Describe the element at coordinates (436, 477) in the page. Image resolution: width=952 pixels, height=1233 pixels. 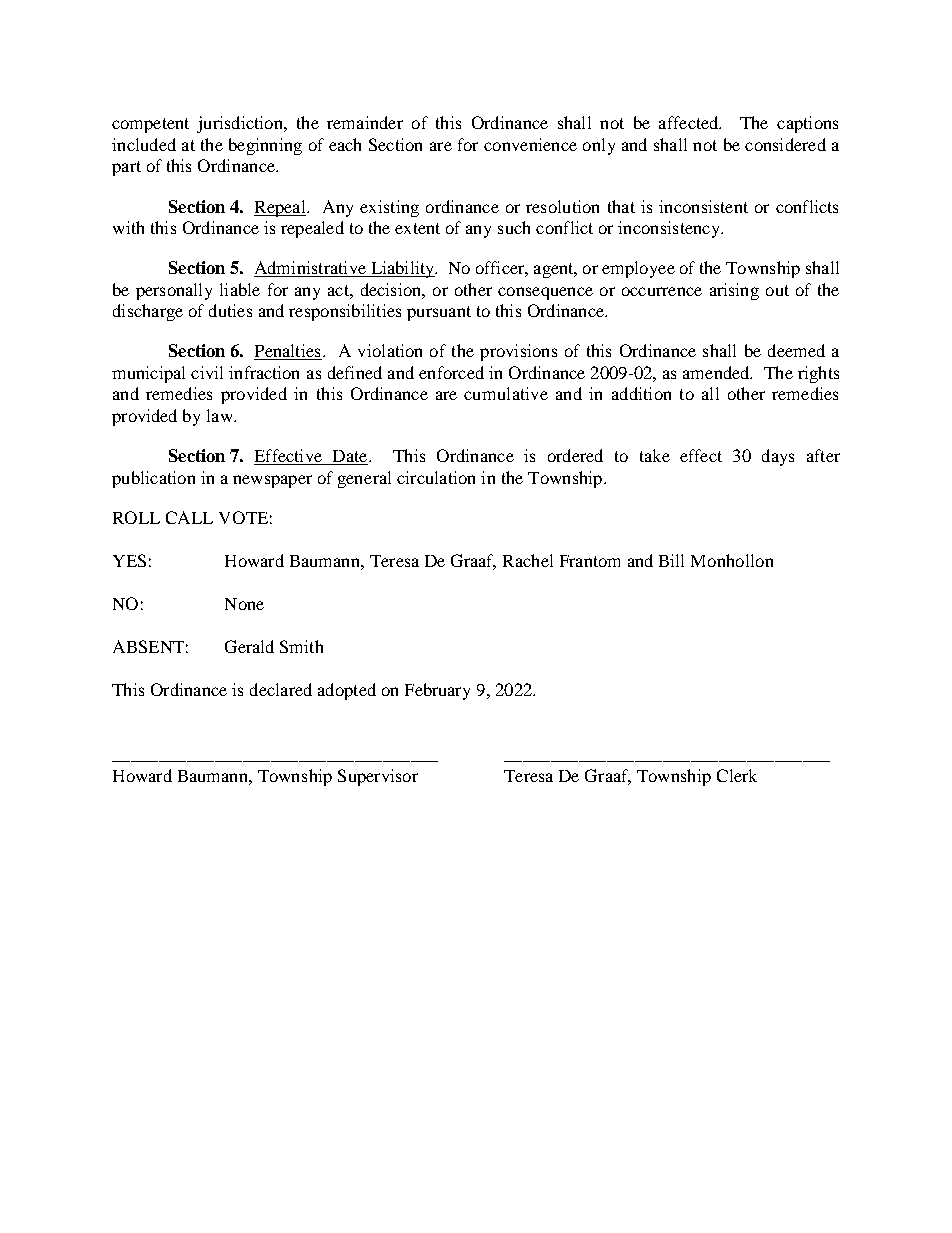
I see `circulation` at that location.
